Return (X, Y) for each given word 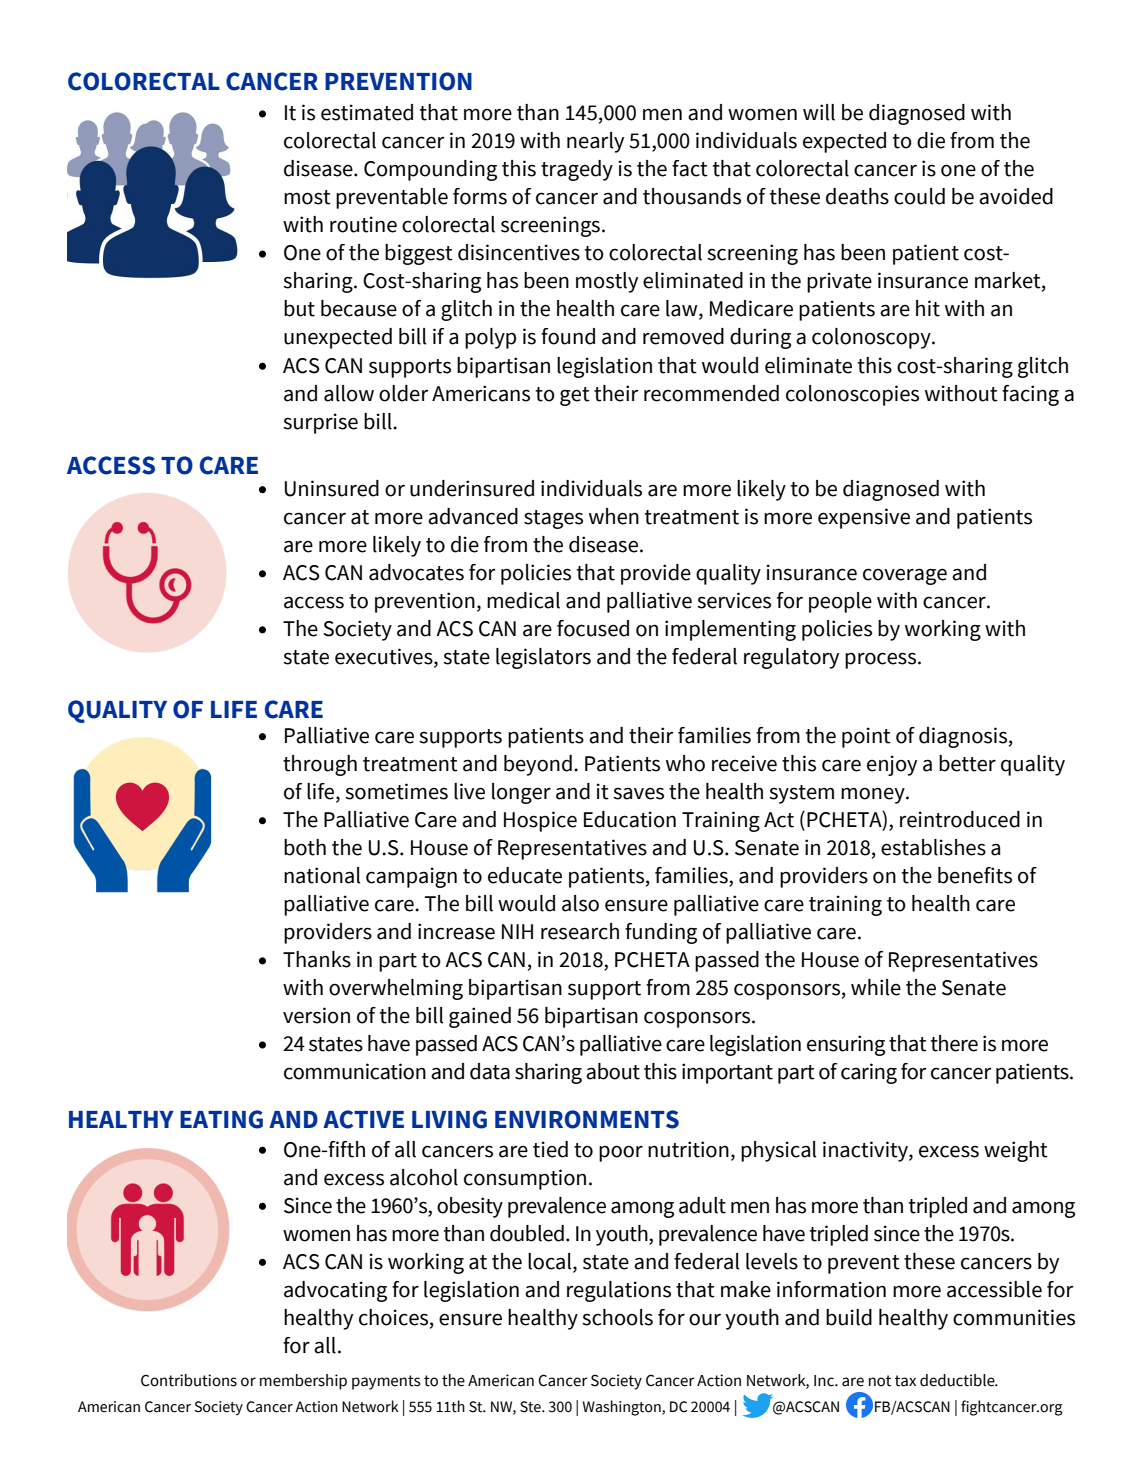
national (322, 875)
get (575, 396)
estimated (367, 112)
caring (869, 1073)
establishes (933, 847)
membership (303, 1382)
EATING (221, 1119)
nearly (595, 142)
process (880, 660)
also (580, 903)
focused (593, 628)
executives (385, 657)
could (919, 196)
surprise (320, 423)
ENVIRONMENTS (587, 1119)
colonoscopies (852, 395)
